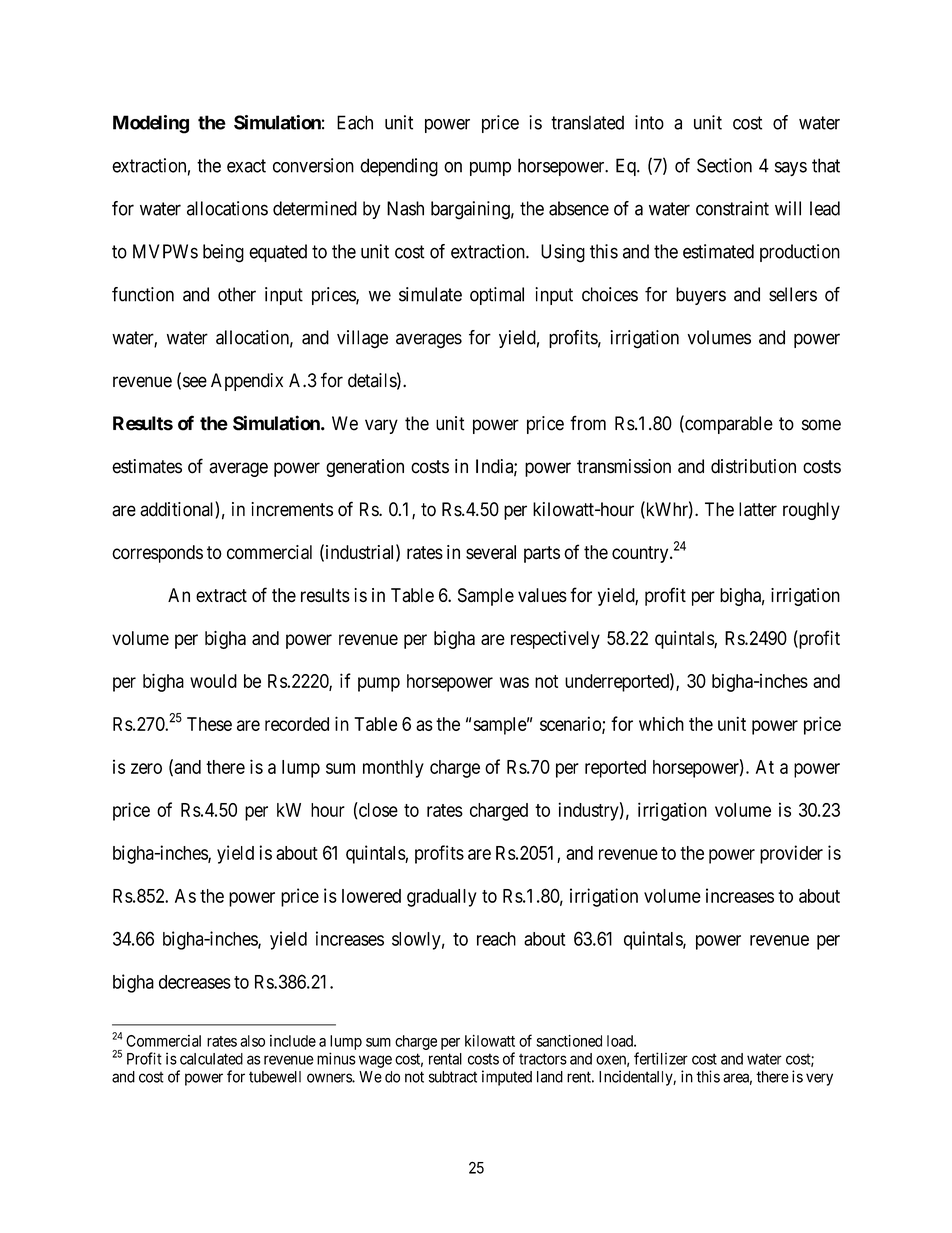  I want to click on depending, so click(399, 167).
